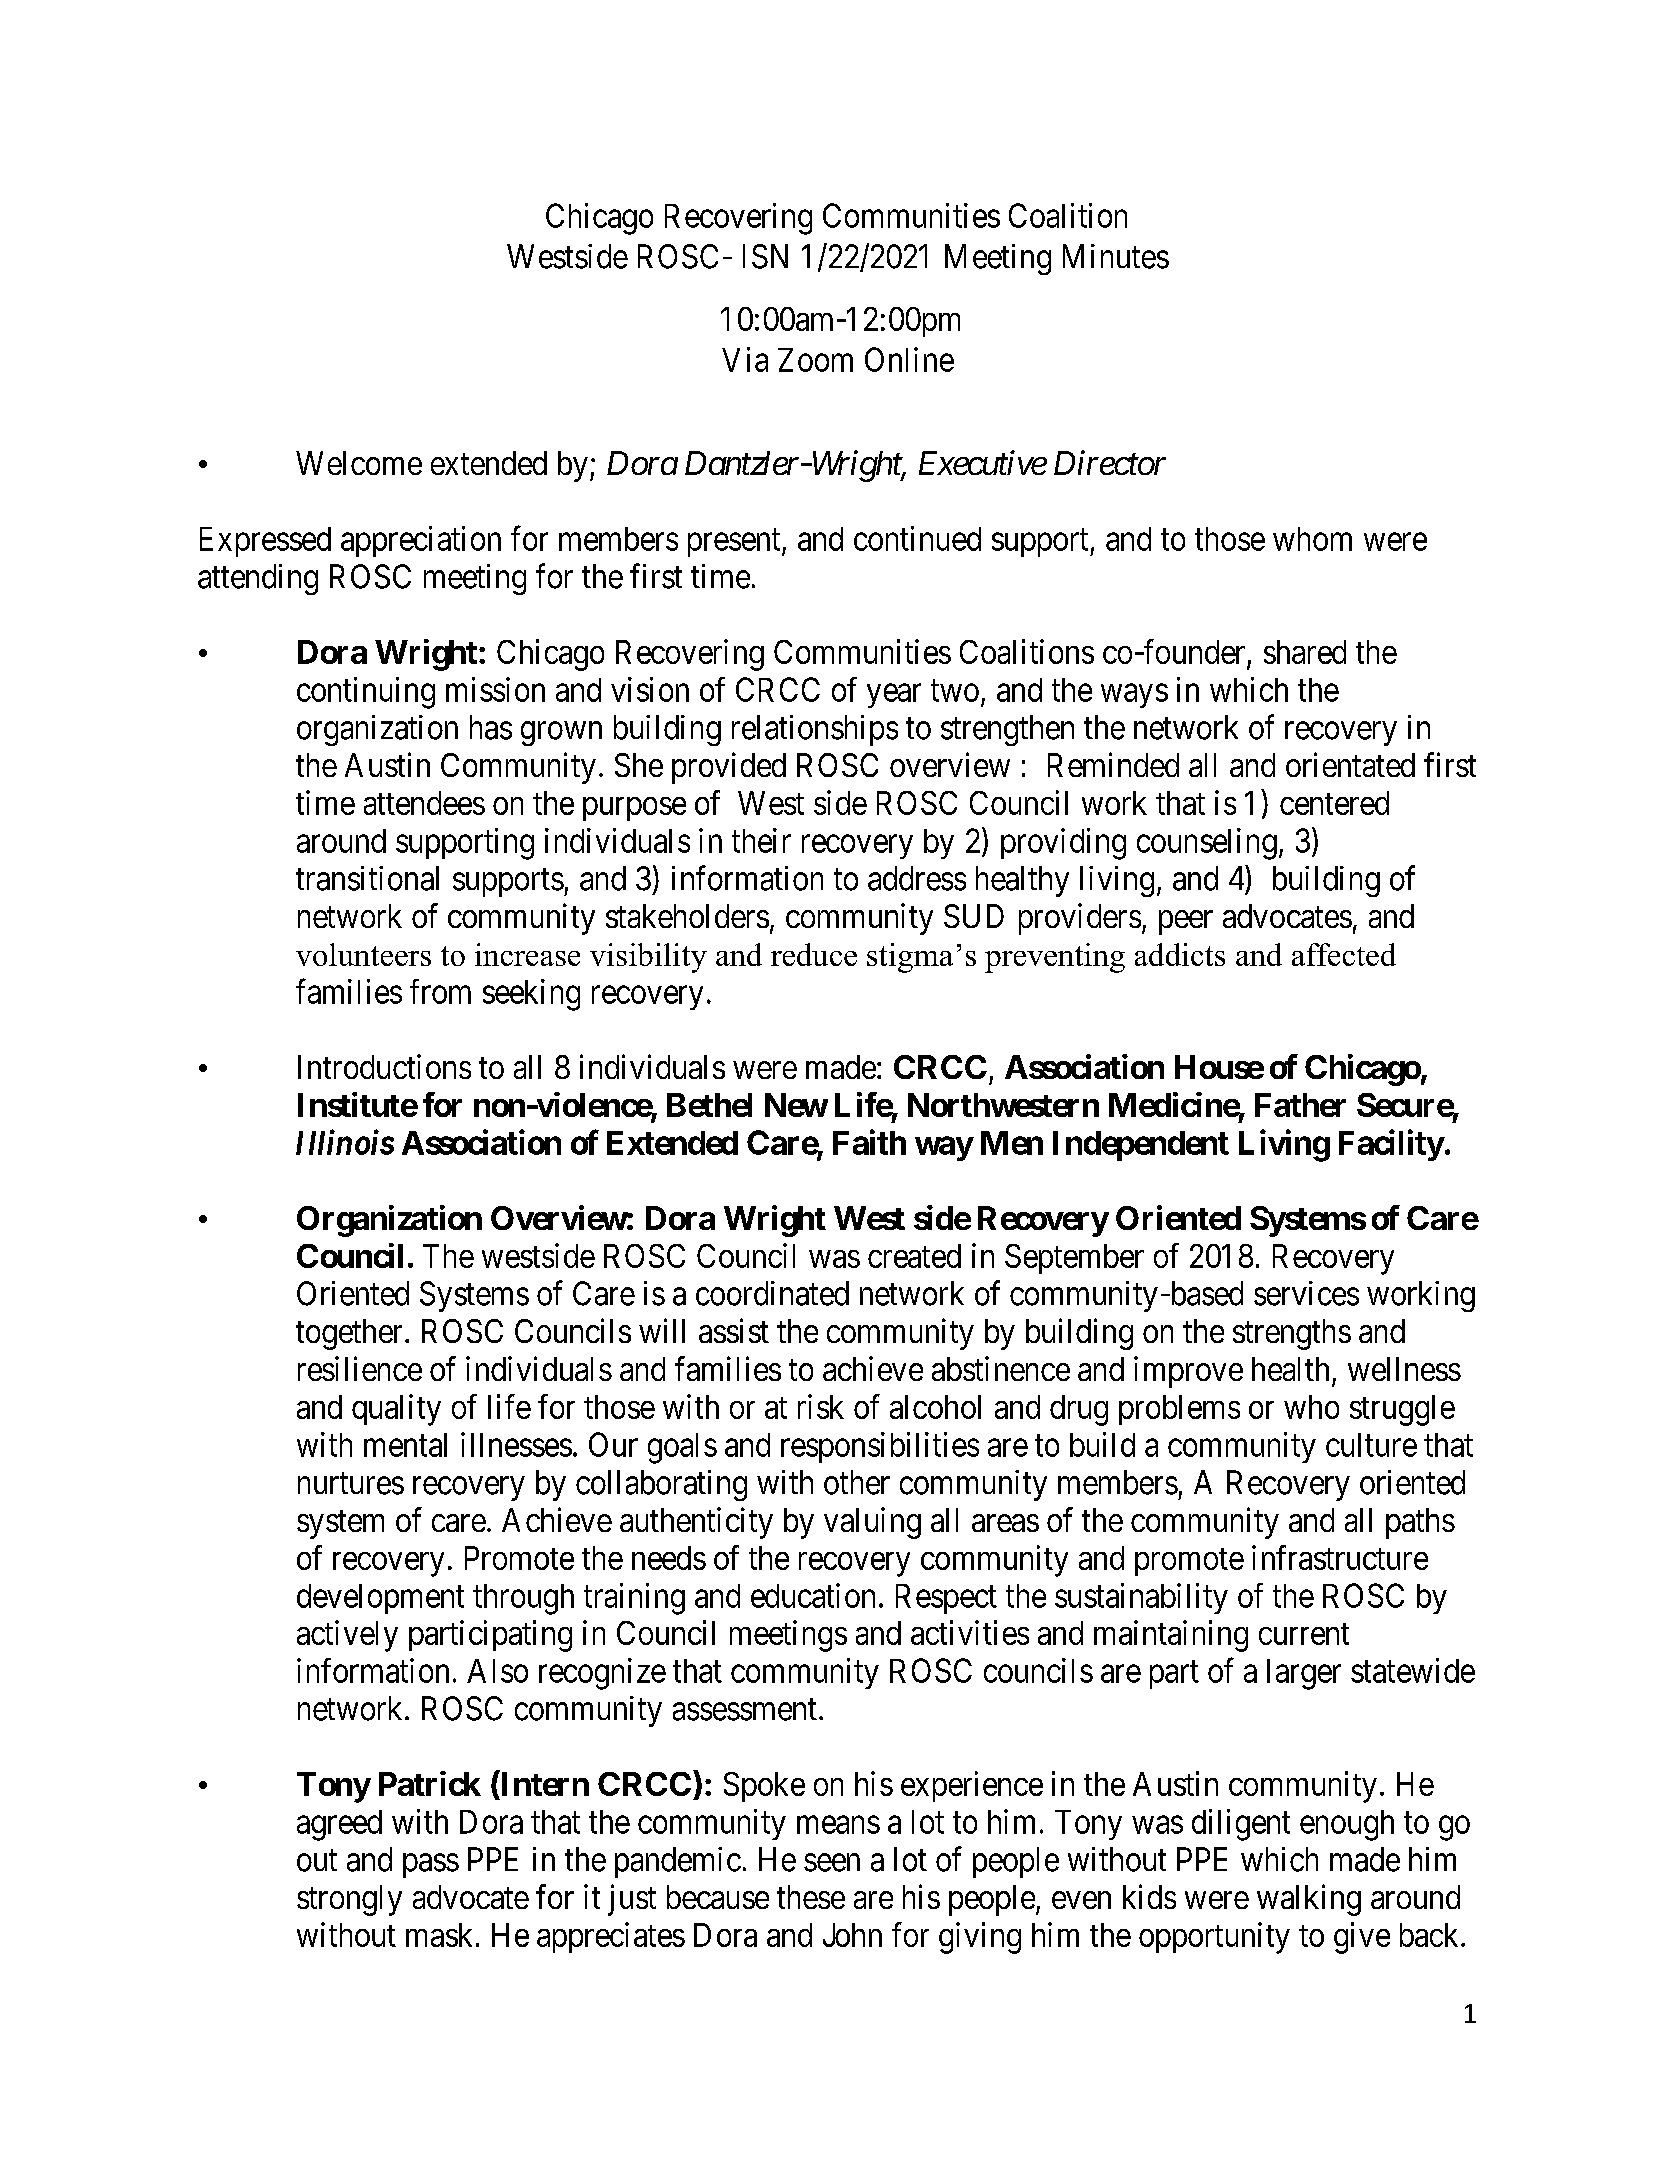  What do you see at coordinates (811, 1897) in the screenshot?
I see `these` at bounding box center [811, 1897].
